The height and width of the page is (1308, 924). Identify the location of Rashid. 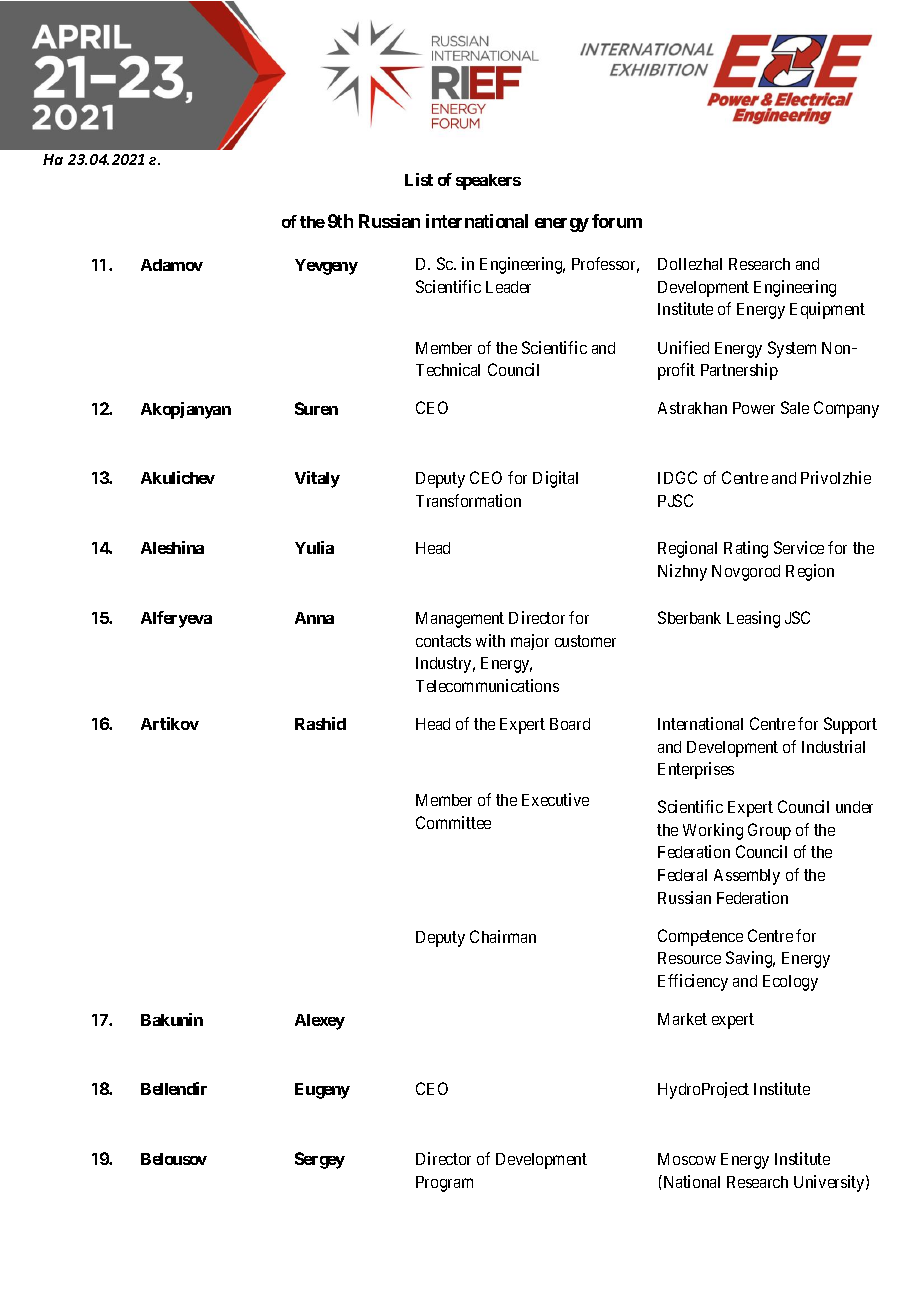
(320, 723).
